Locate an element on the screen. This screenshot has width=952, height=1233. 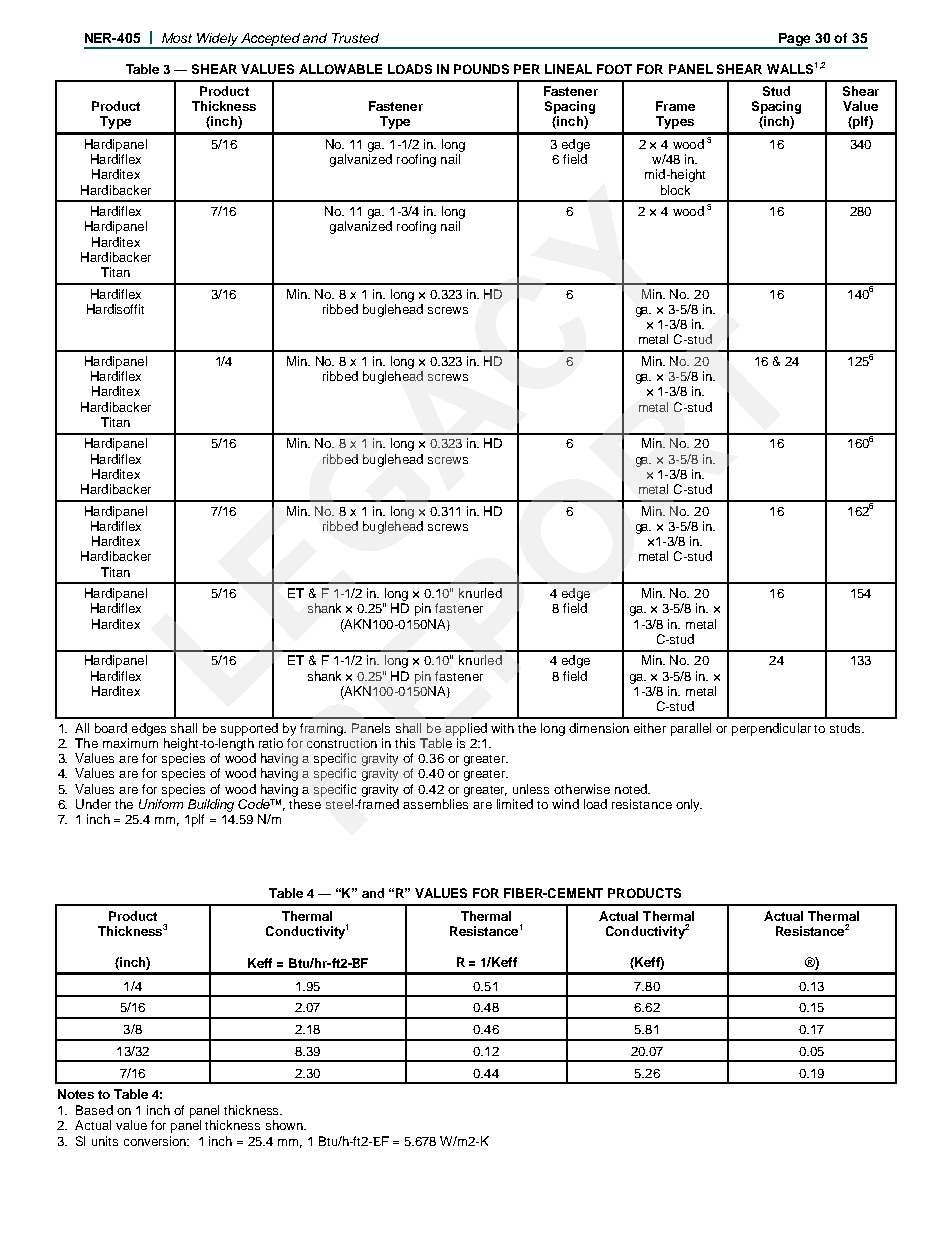
POUNDS is located at coordinates (481, 69).
